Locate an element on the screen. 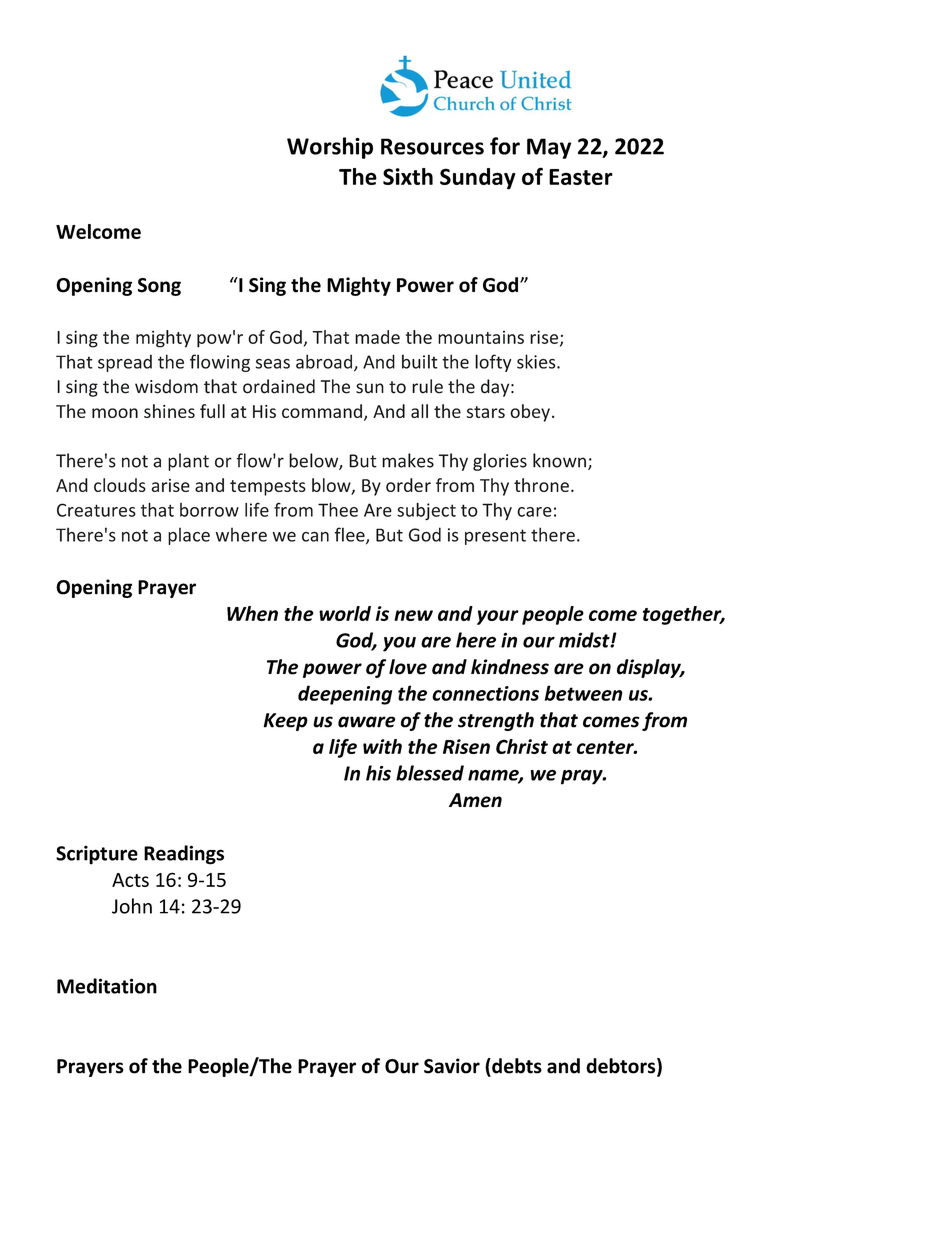 The image size is (952, 1233). May is located at coordinates (549, 148).
